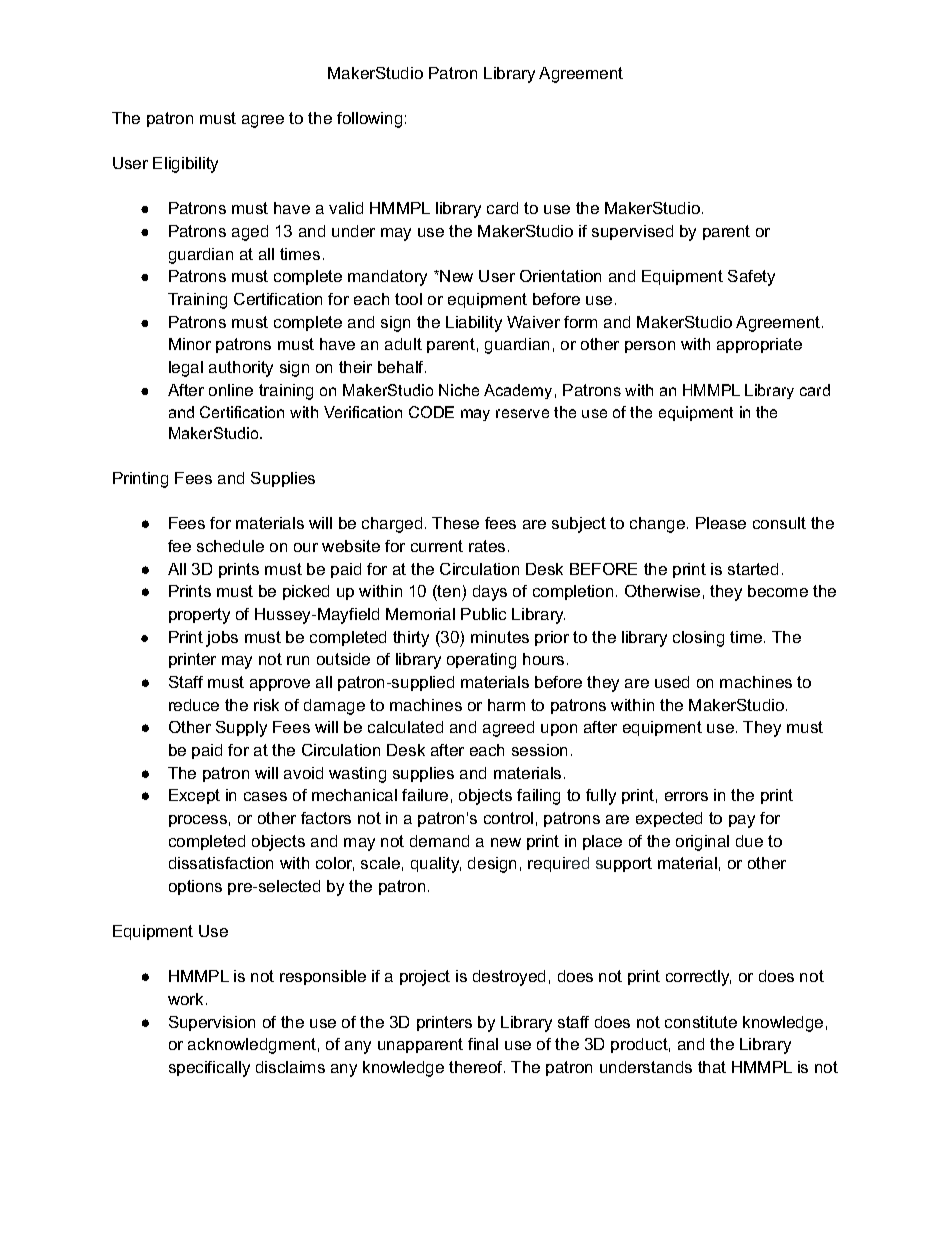 The height and width of the document is (1233, 952). I want to click on disclaims, so click(290, 1067).
